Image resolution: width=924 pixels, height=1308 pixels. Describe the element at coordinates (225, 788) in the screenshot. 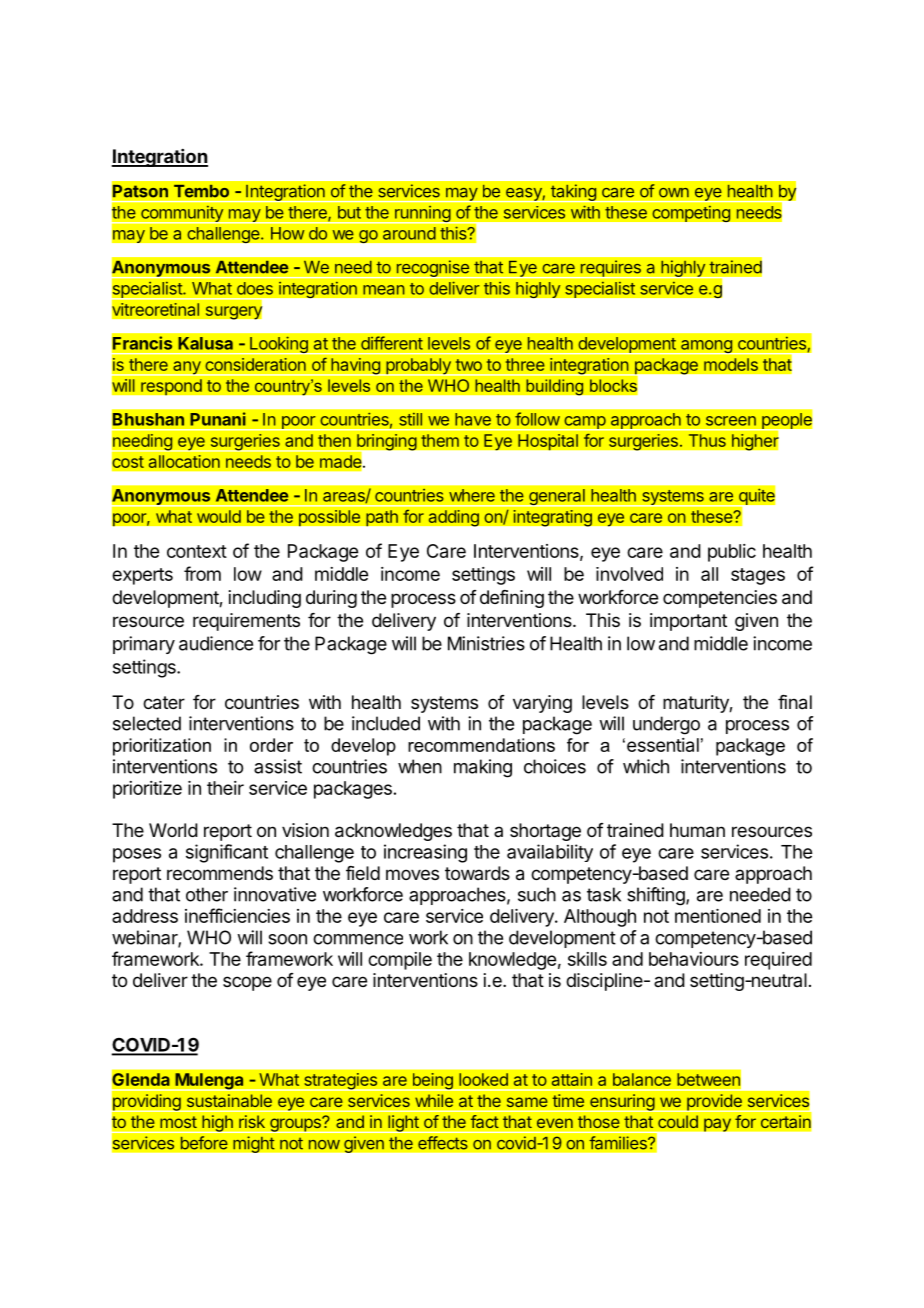

I see `their` at that location.
